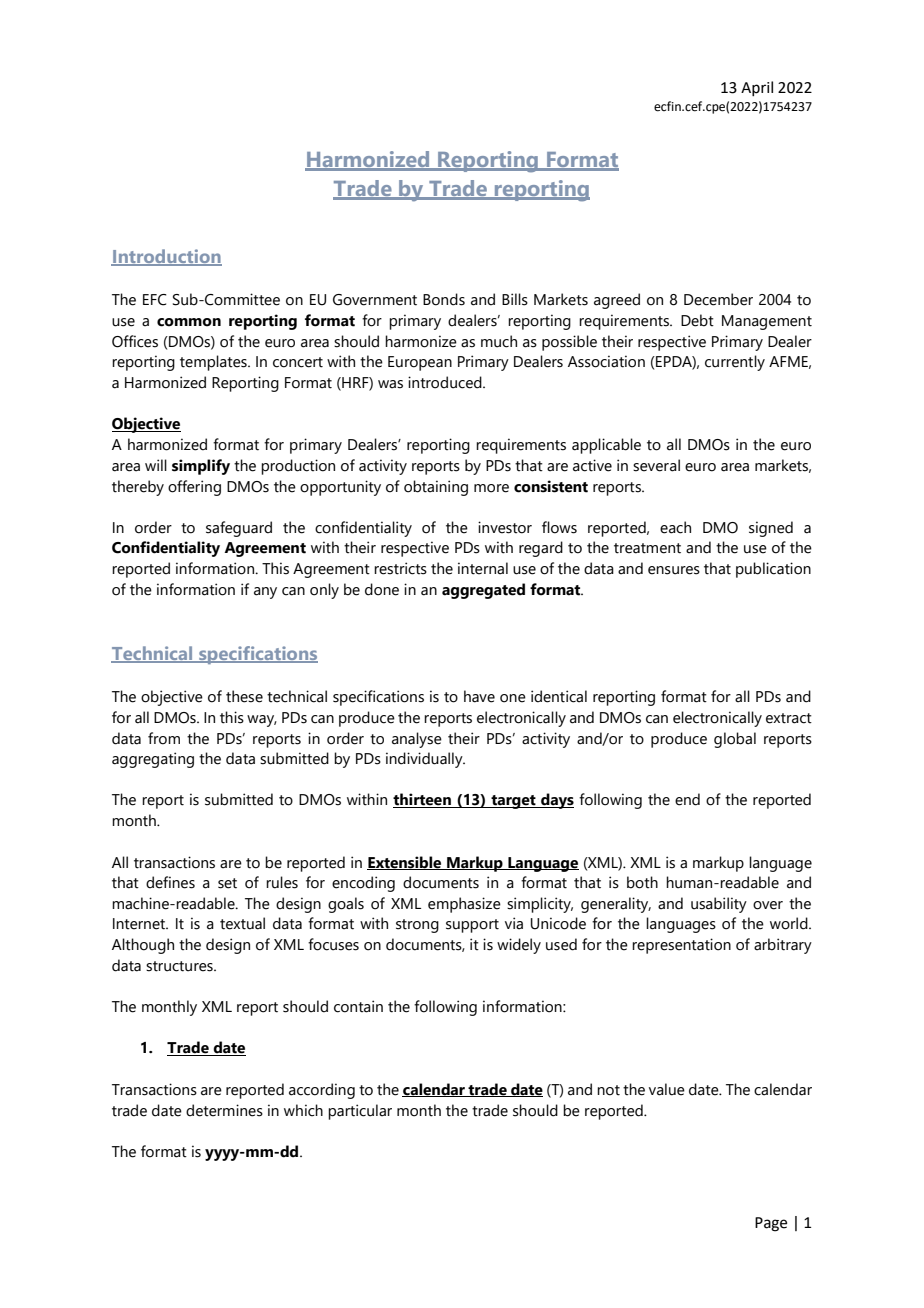 The width and height of the page is (924, 1308). Describe the element at coordinates (224, 1110) in the page. I see `determines` at that location.
